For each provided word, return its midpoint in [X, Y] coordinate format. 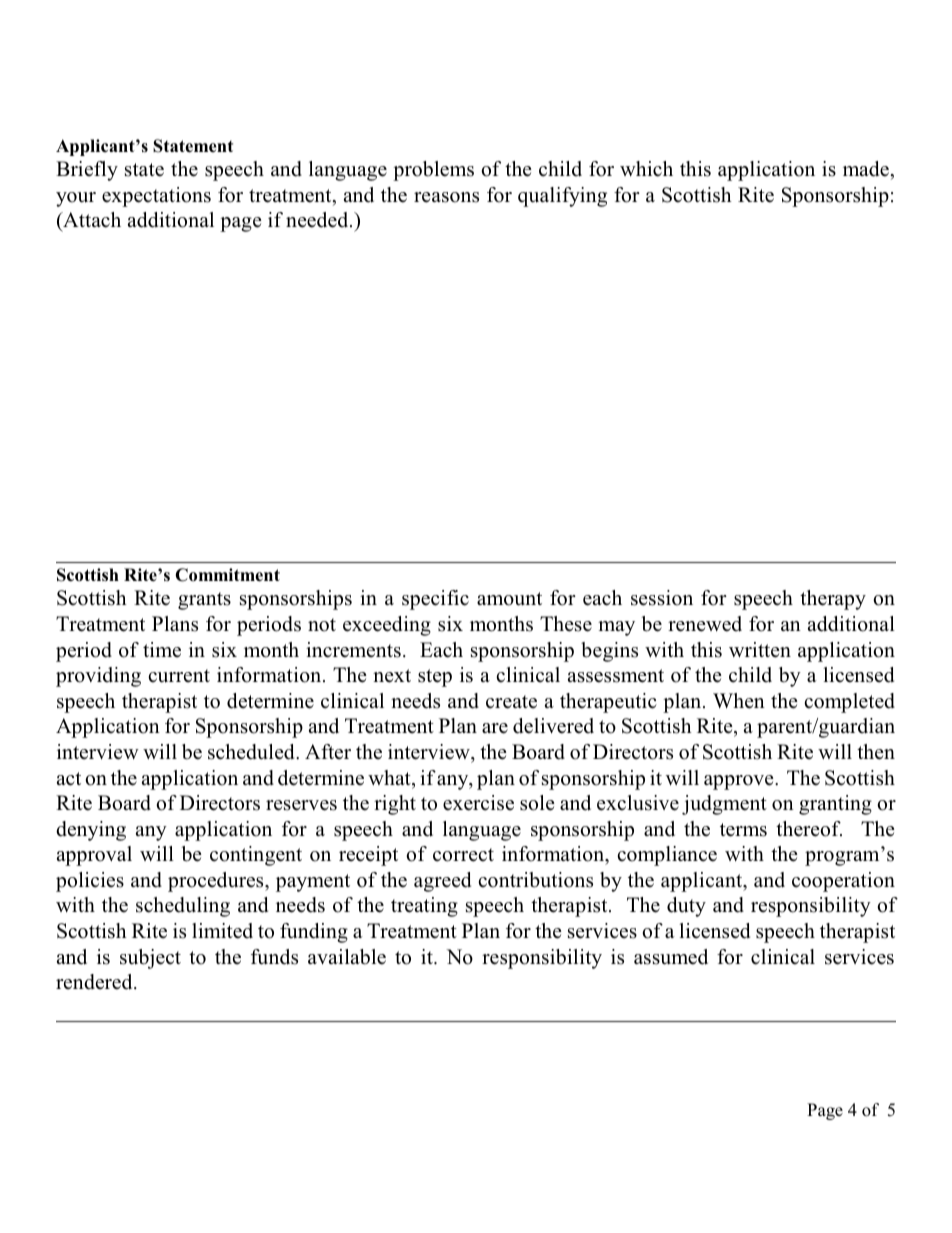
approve [740, 782]
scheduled [252, 752]
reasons [446, 197]
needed [318, 220]
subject [150, 959]
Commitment [227, 575]
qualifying [562, 197]
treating [424, 907]
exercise [478, 803]
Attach [91, 220]
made [866, 169]
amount [509, 599]
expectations [156, 197]
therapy [833, 600]
